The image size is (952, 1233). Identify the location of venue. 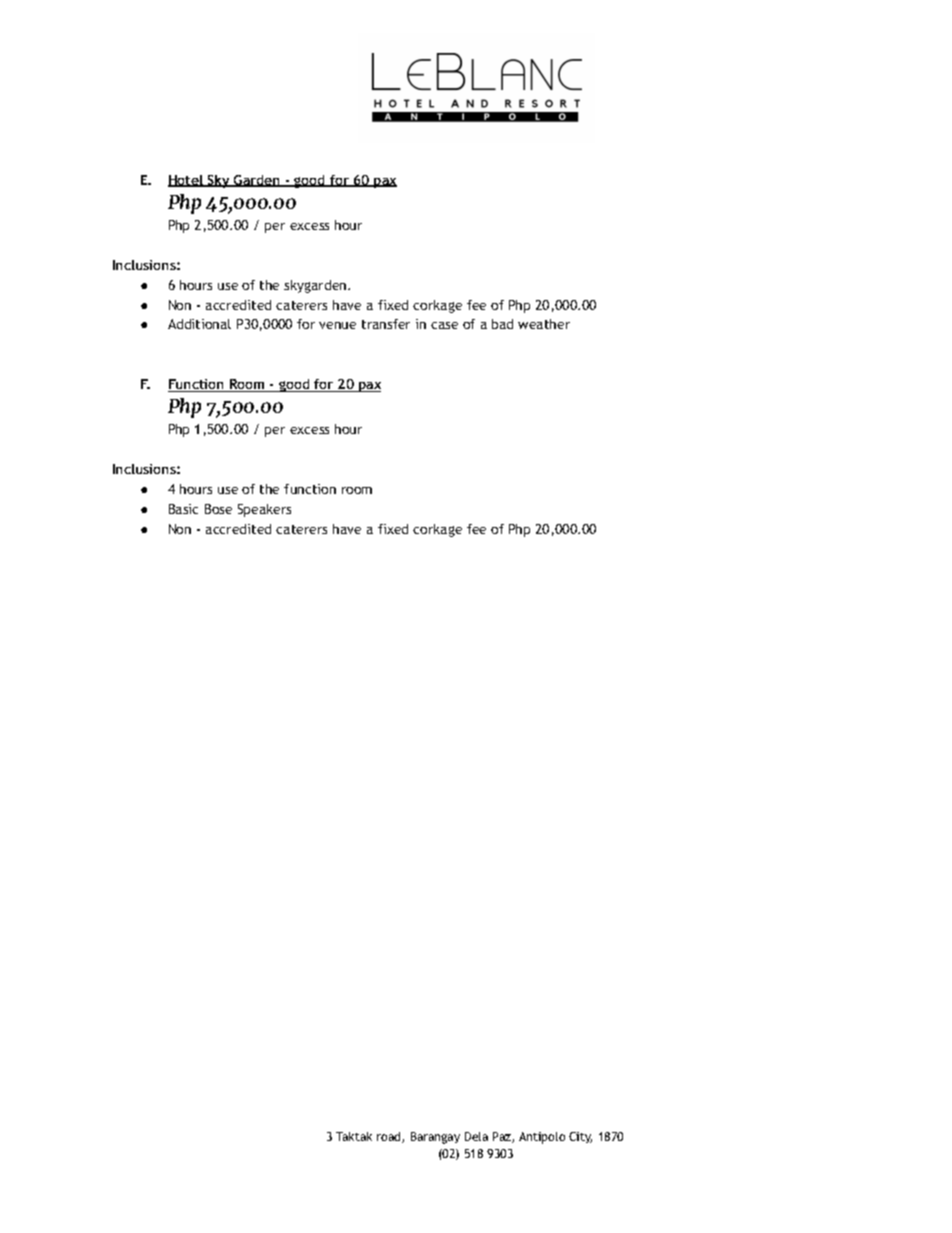
(337, 325).
